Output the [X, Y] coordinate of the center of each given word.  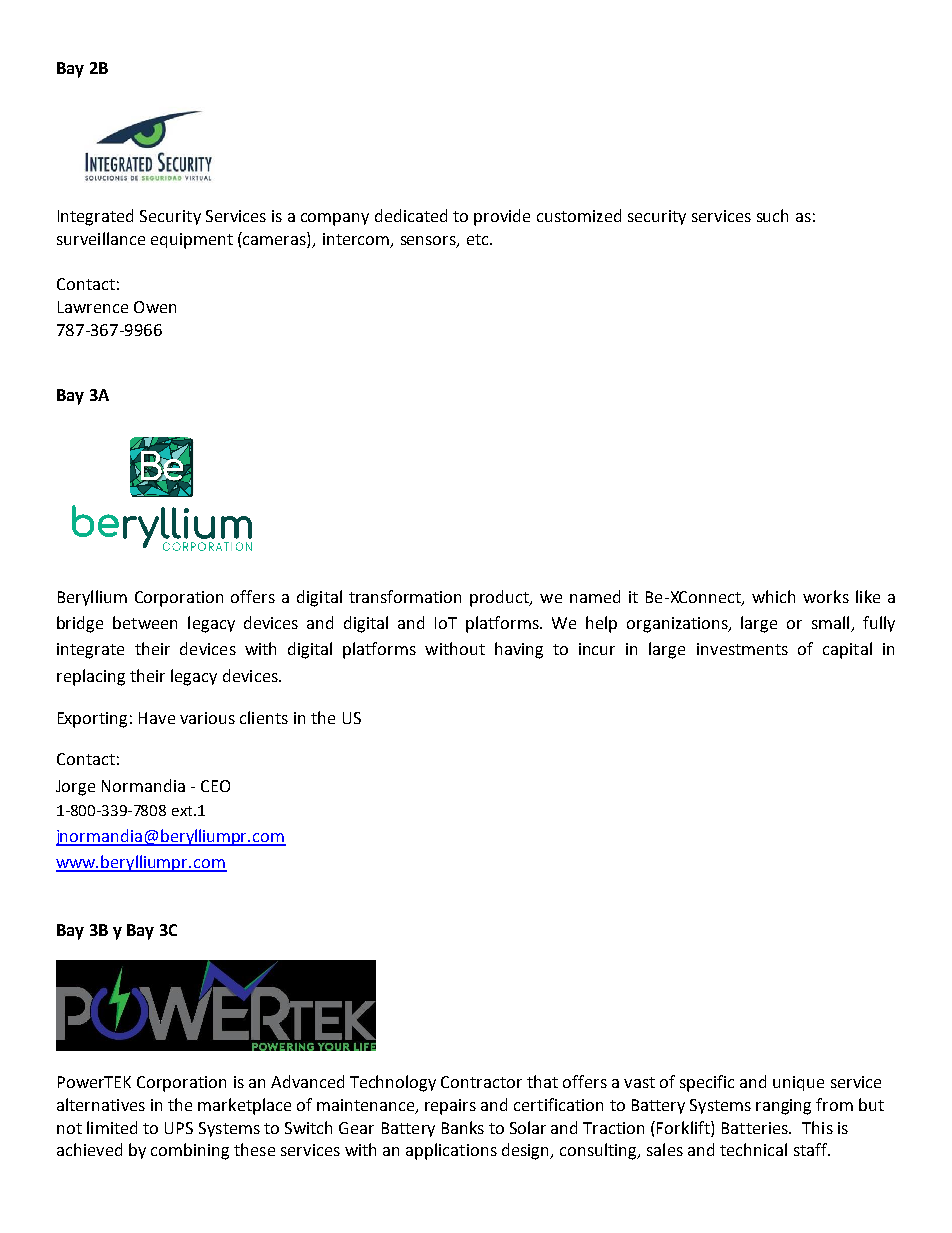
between [145, 622]
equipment [192, 241]
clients [264, 717]
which [773, 596]
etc [479, 239]
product [501, 598]
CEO [215, 786]
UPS [179, 1128]
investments [742, 649]
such [772, 215]
